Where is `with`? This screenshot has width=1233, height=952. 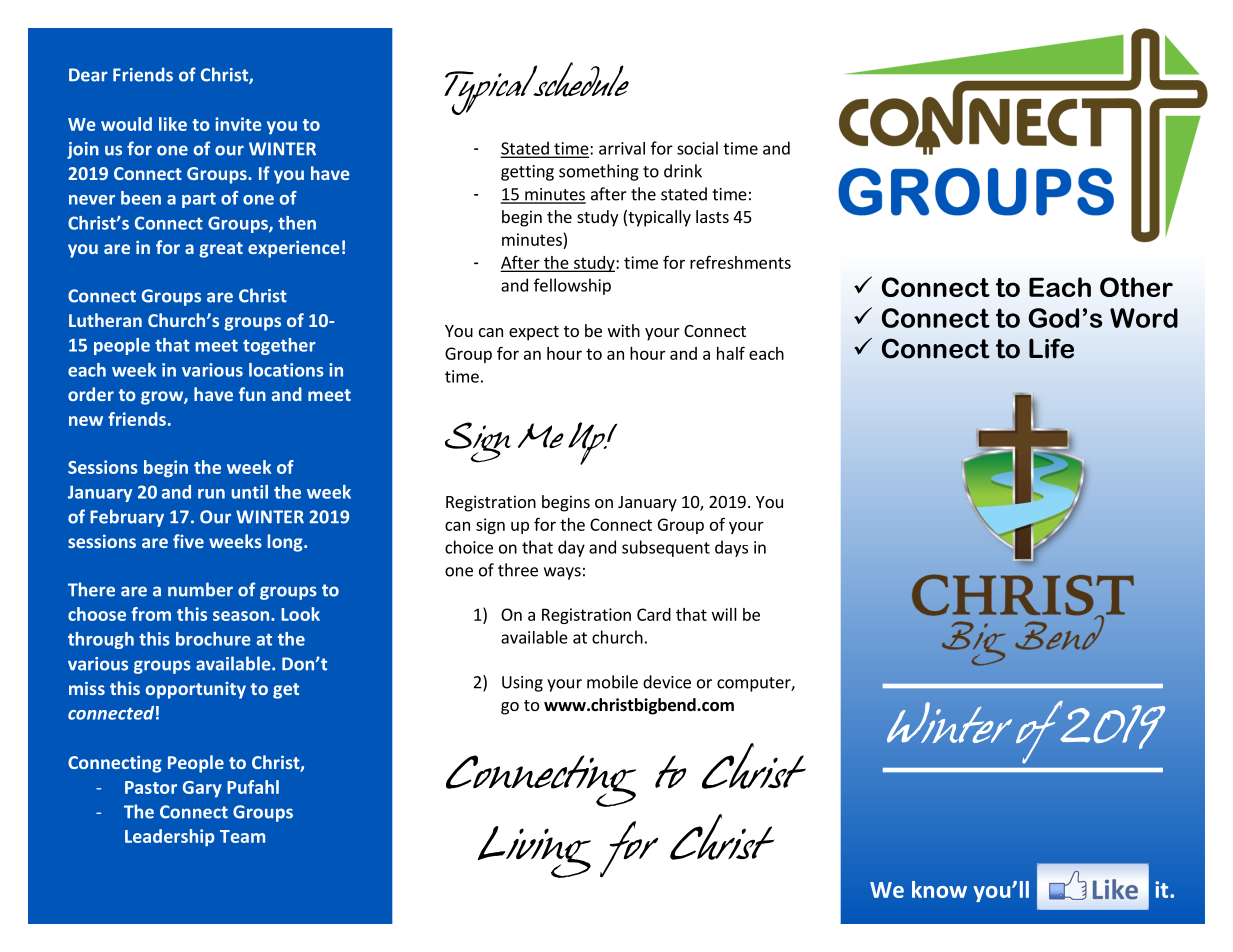 with is located at coordinates (624, 330).
